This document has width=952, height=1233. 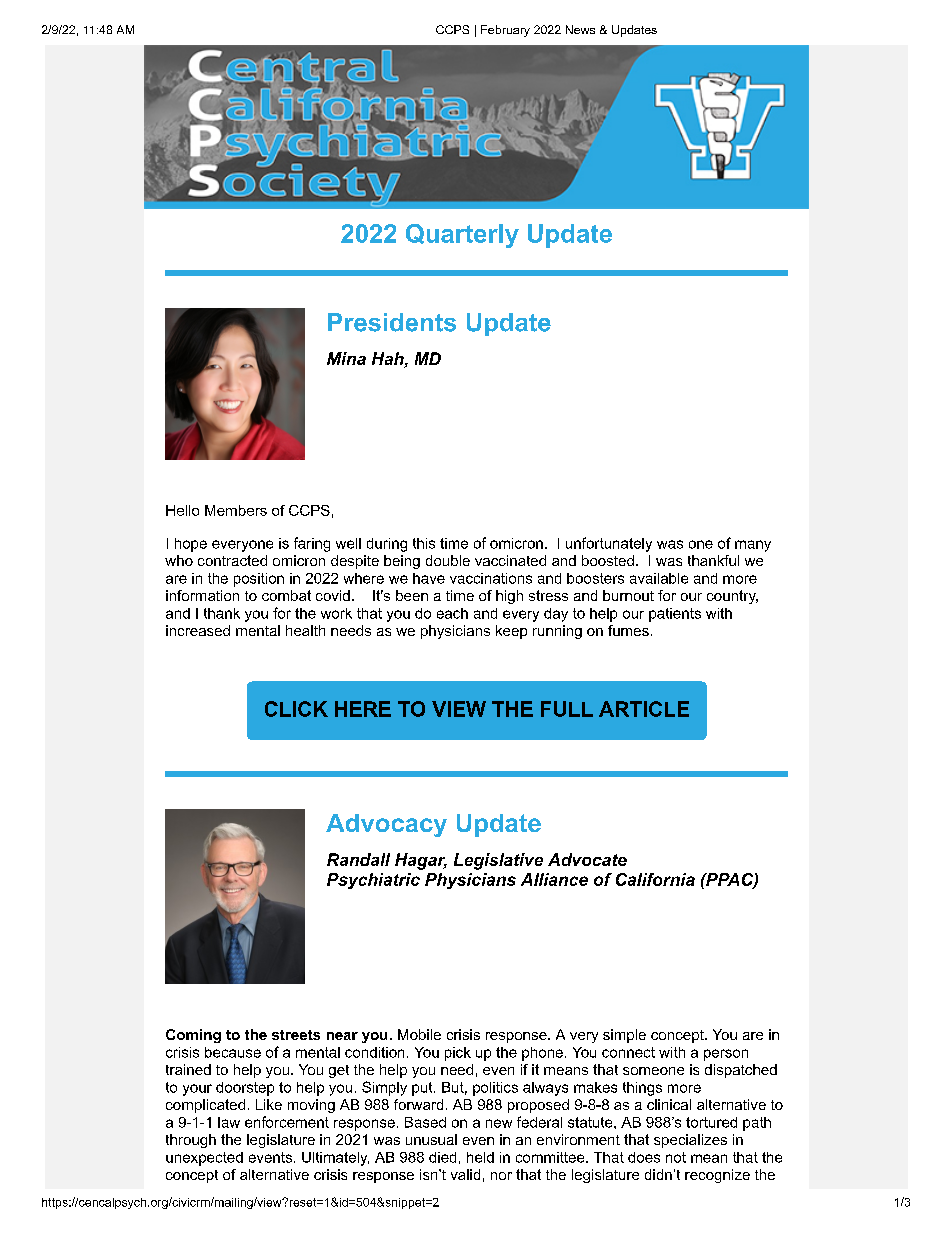 What do you see at coordinates (259, 580) in the document?
I see `position` at bounding box center [259, 580].
